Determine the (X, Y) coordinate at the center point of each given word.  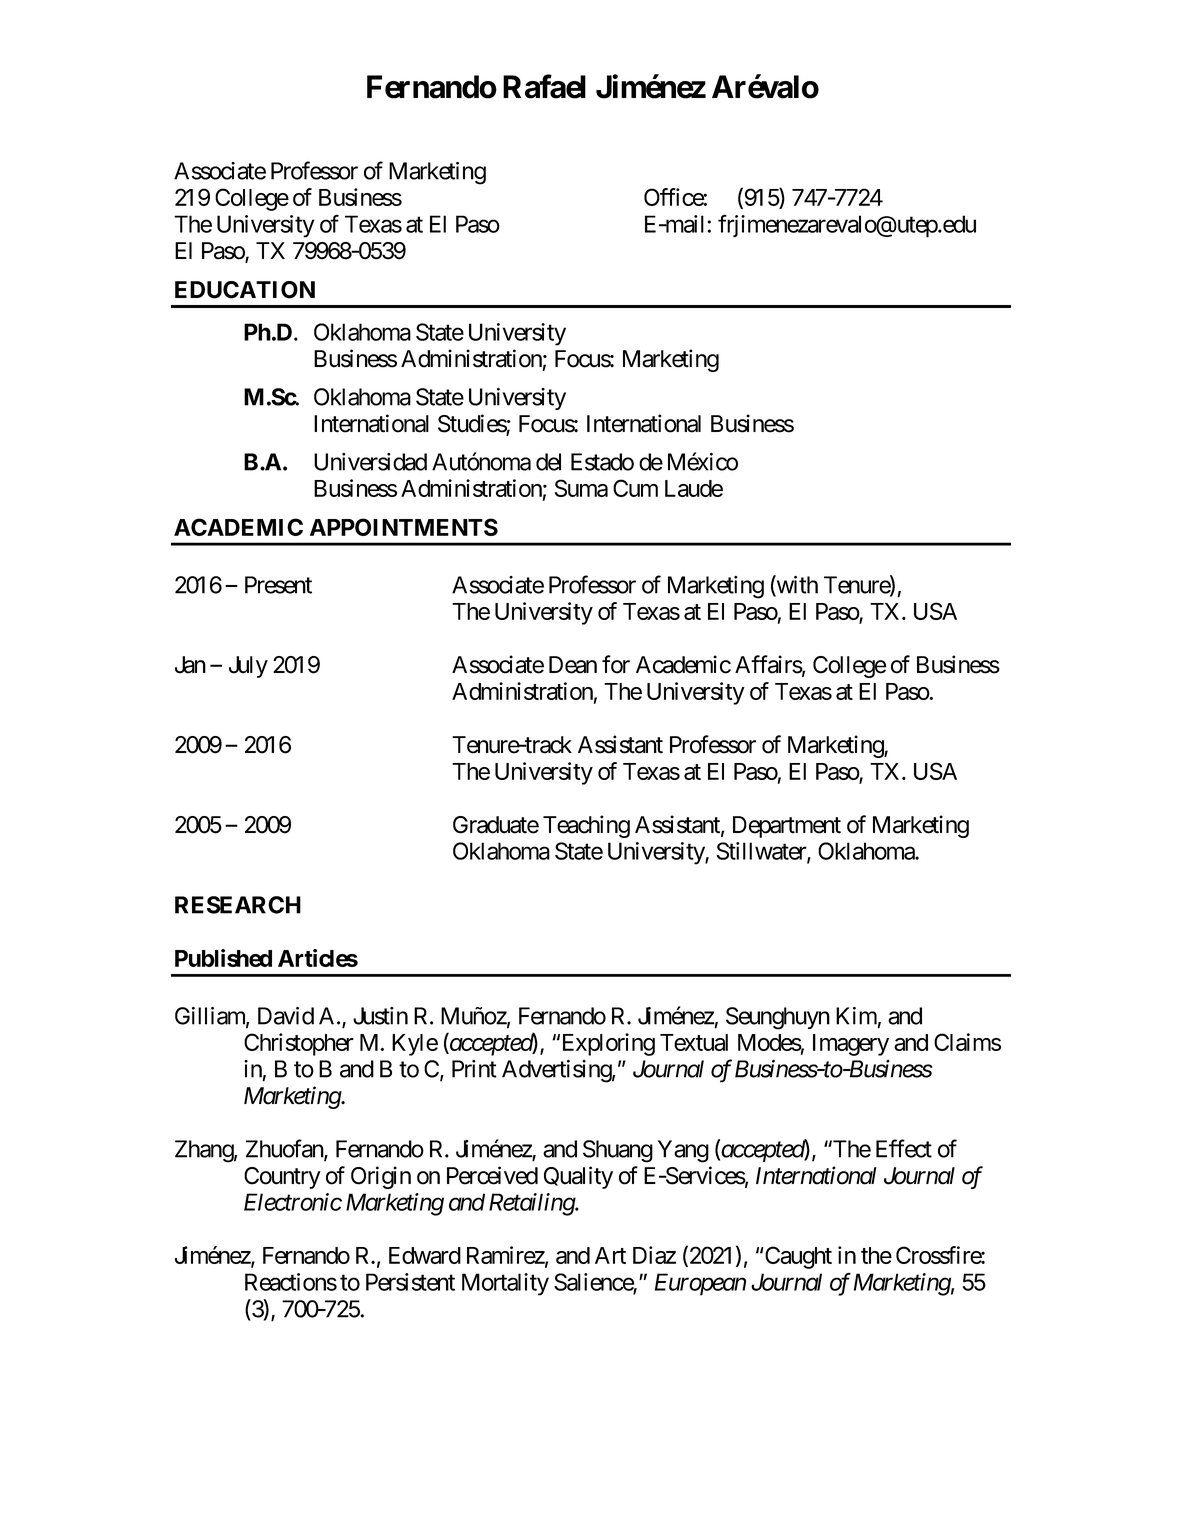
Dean (573, 665)
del (548, 462)
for (616, 664)
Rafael (544, 86)
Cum (635, 488)
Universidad (370, 462)
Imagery (851, 1045)
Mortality (505, 1284)
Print (474, 1069)
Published (223, 958)
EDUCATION (245, 290)
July (248, 667)
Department (787, 827)
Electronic (293, 1202)
